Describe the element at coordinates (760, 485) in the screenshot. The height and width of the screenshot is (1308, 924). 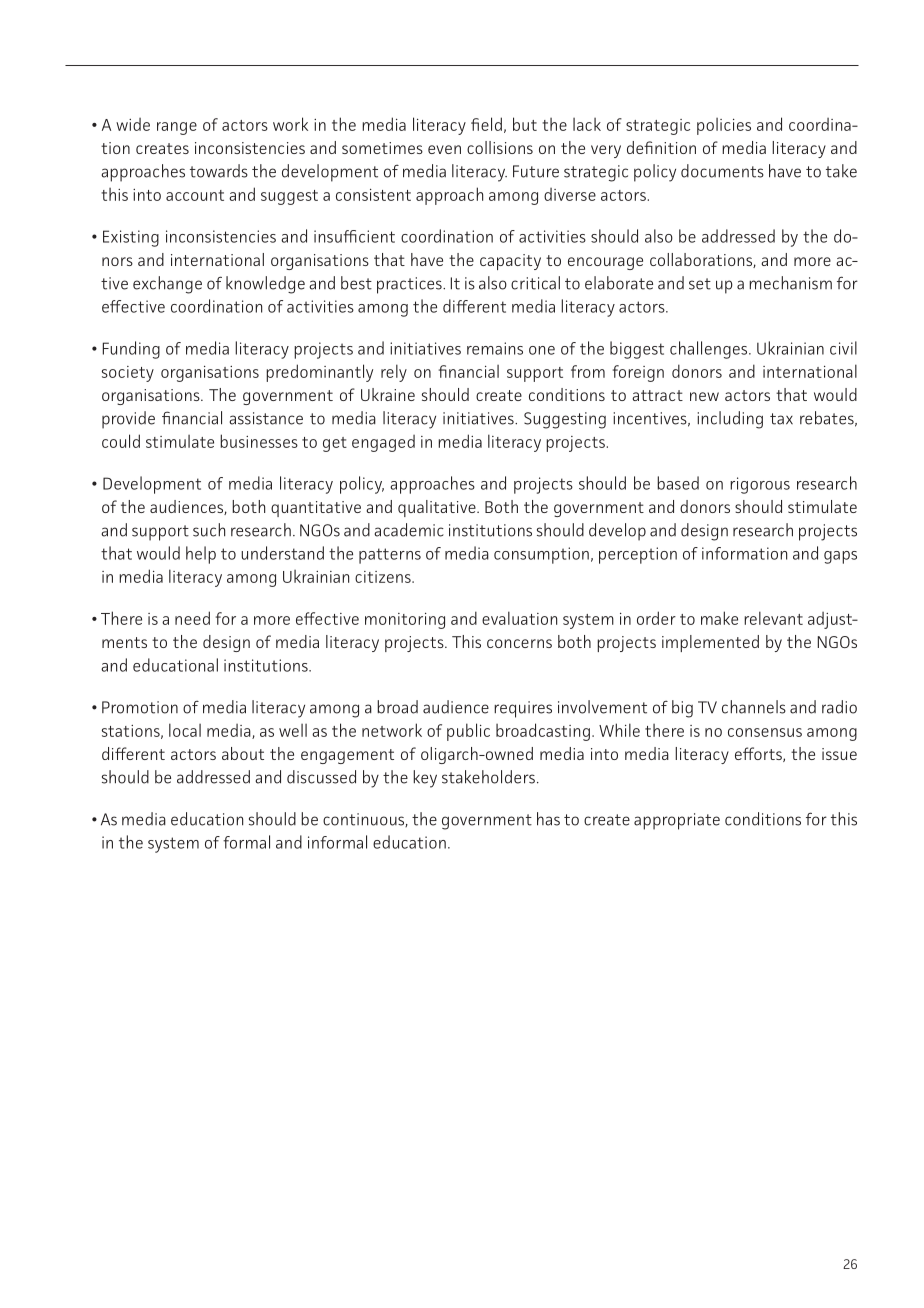
I see `rigorous` at that location.
